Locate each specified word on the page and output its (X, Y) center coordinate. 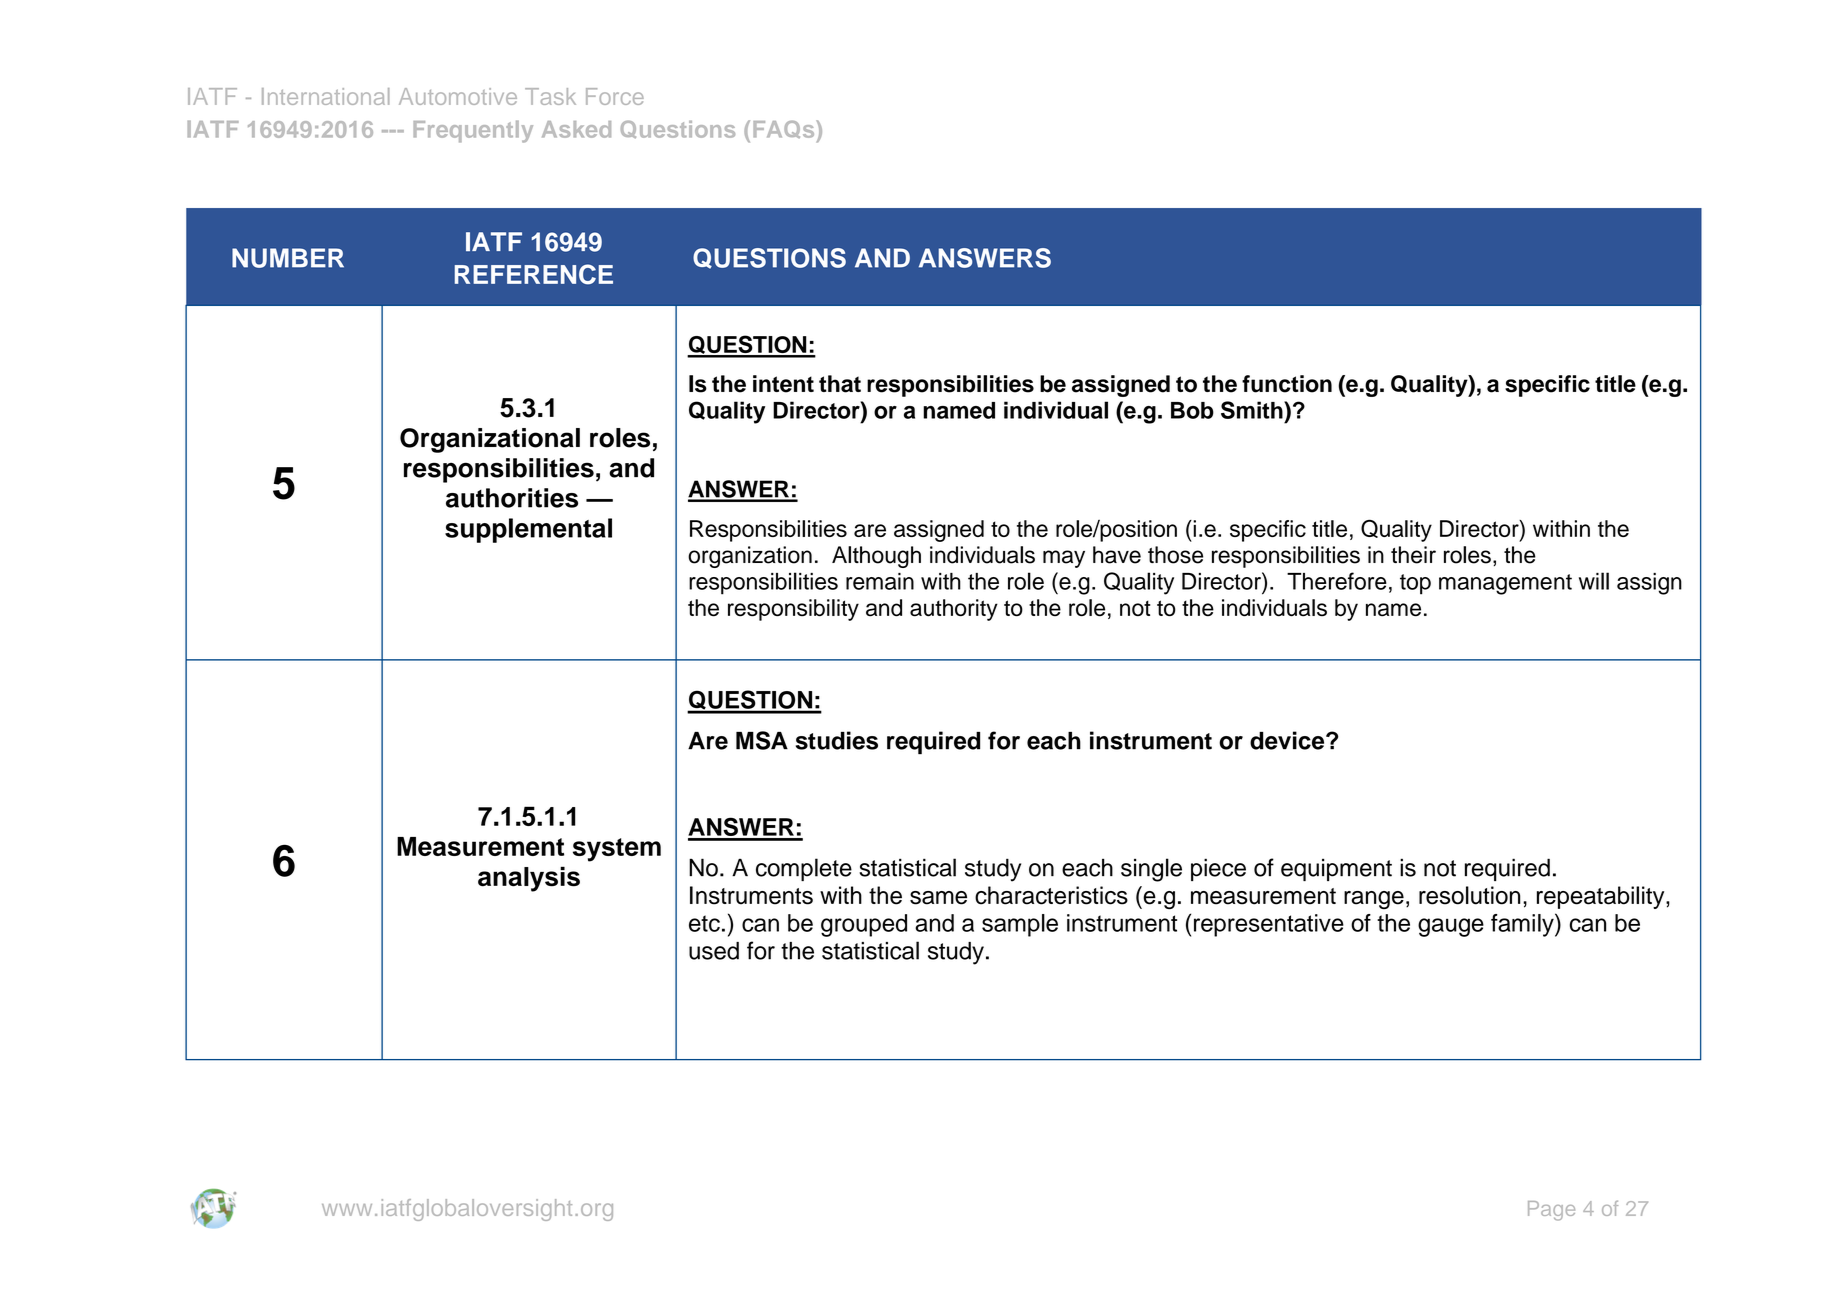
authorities (512, 498)
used (714, 951)
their (1413, 555)
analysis (529, 879)
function (1287, 384)
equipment (1336, 869)
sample (1020, 925)
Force (615, 96)
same (938, 898)
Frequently (473, 131)
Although (876, 557)
